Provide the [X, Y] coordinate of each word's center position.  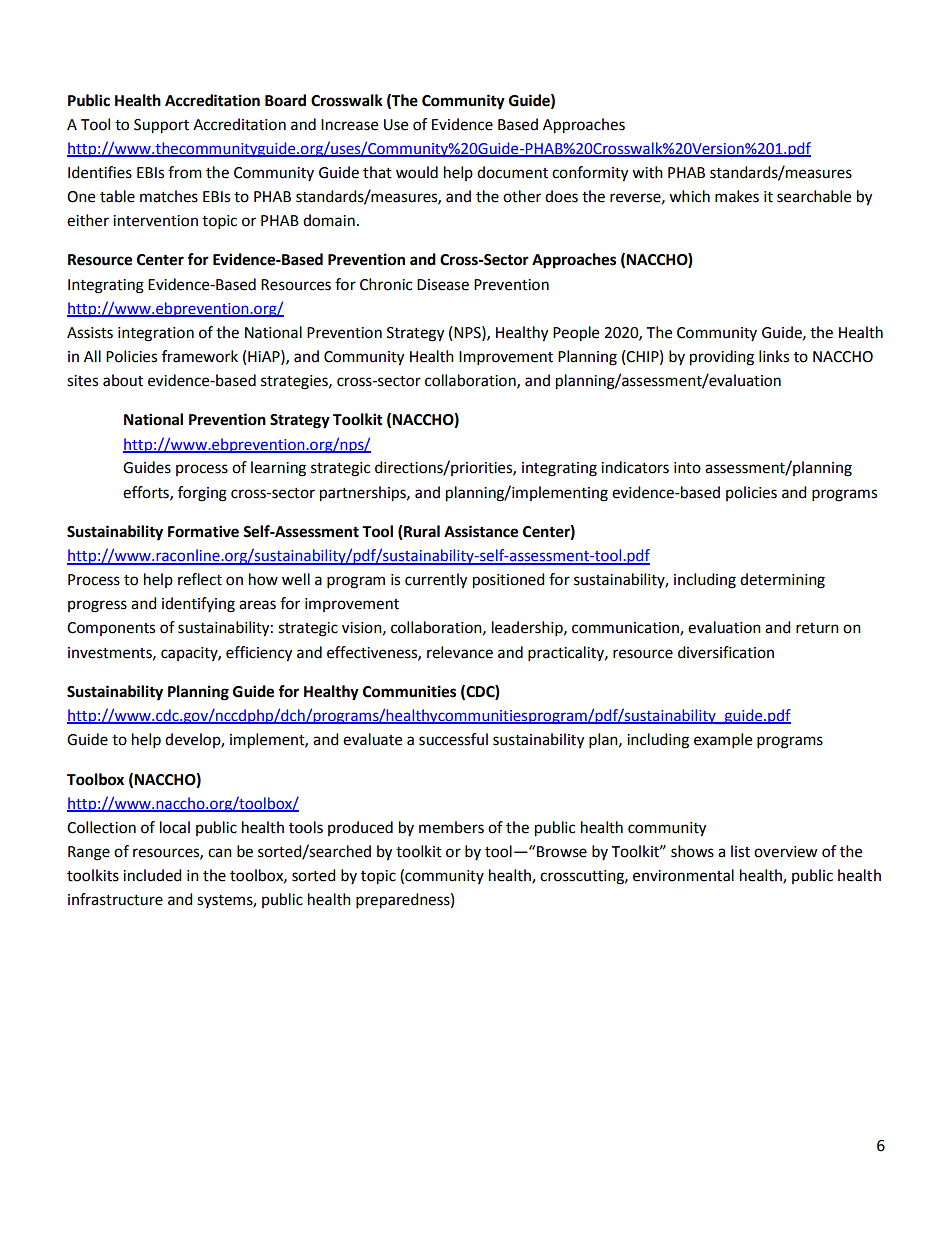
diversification [726, 652]
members [451, 827]
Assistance [481, 531]
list [740, 851]
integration [156, 334]
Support [161, 126]
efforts [147, 493]
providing [722, 358]
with [647, 172]
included [152, 875]
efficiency [259, 654]
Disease [443, 285]
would [417, 172]
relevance [460, 652]
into [687, 468]
